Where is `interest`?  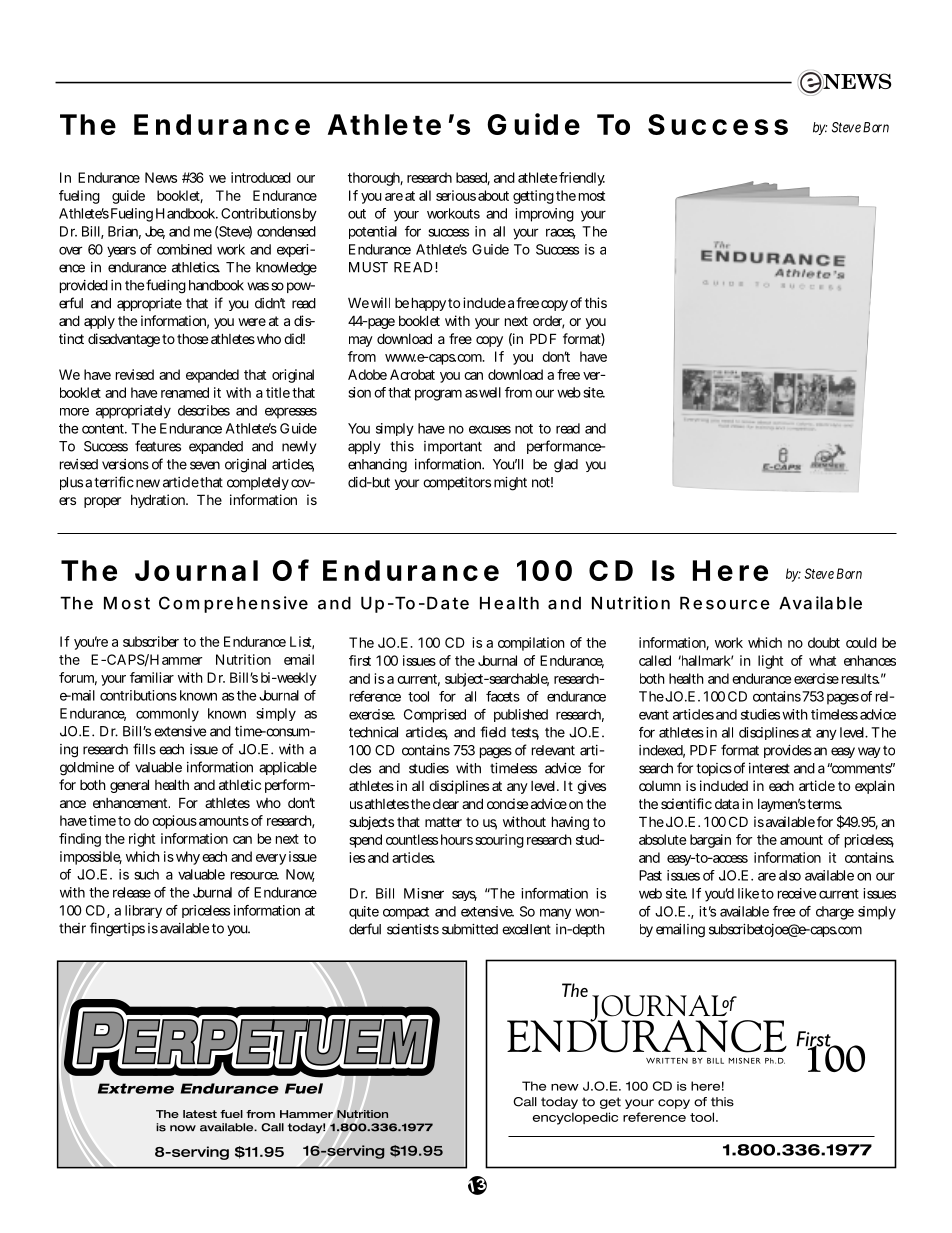 interest is located at coordinates (769, 768).
